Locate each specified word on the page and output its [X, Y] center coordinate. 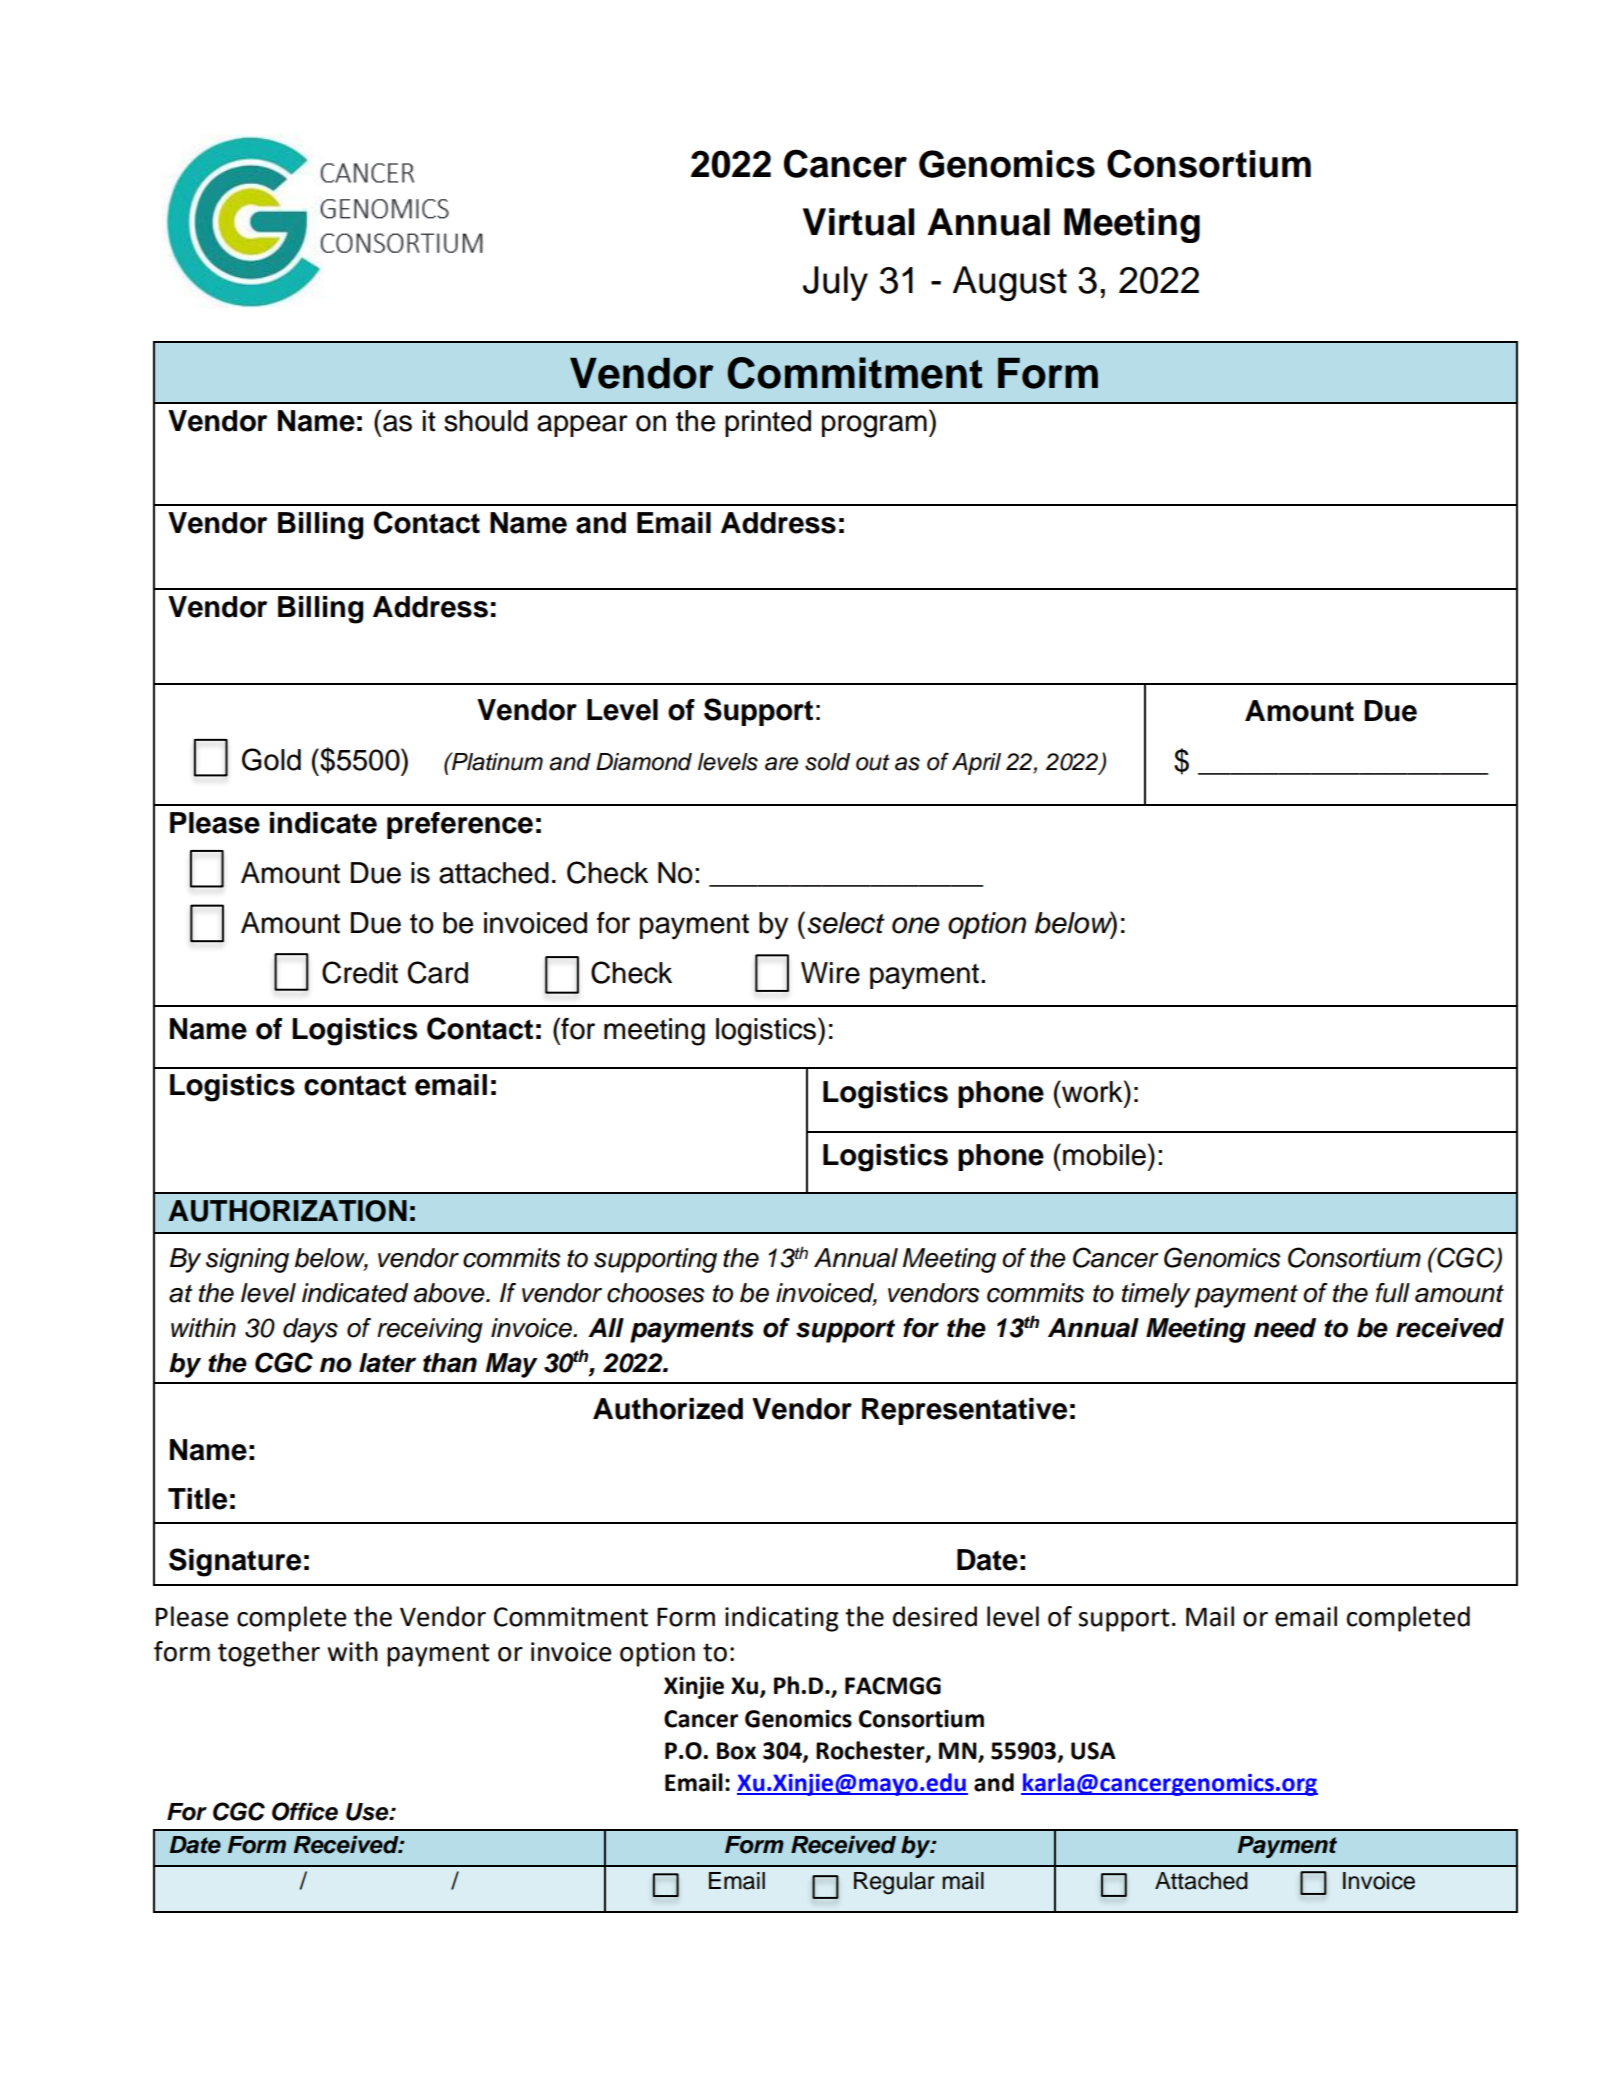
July [835, 283]
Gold [271, 759]
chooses [656, 1293]
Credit [360, 972]
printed [768, 423]
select [846, 923]
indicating [782, 1619]
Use [368, 1812]
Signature [235, 1562]
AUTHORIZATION [287, 1211]
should [486, 421]
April [976, 764]
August [1010, 283]
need [1285, 1328]
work [1092, 1091]
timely [1156, 1295]
